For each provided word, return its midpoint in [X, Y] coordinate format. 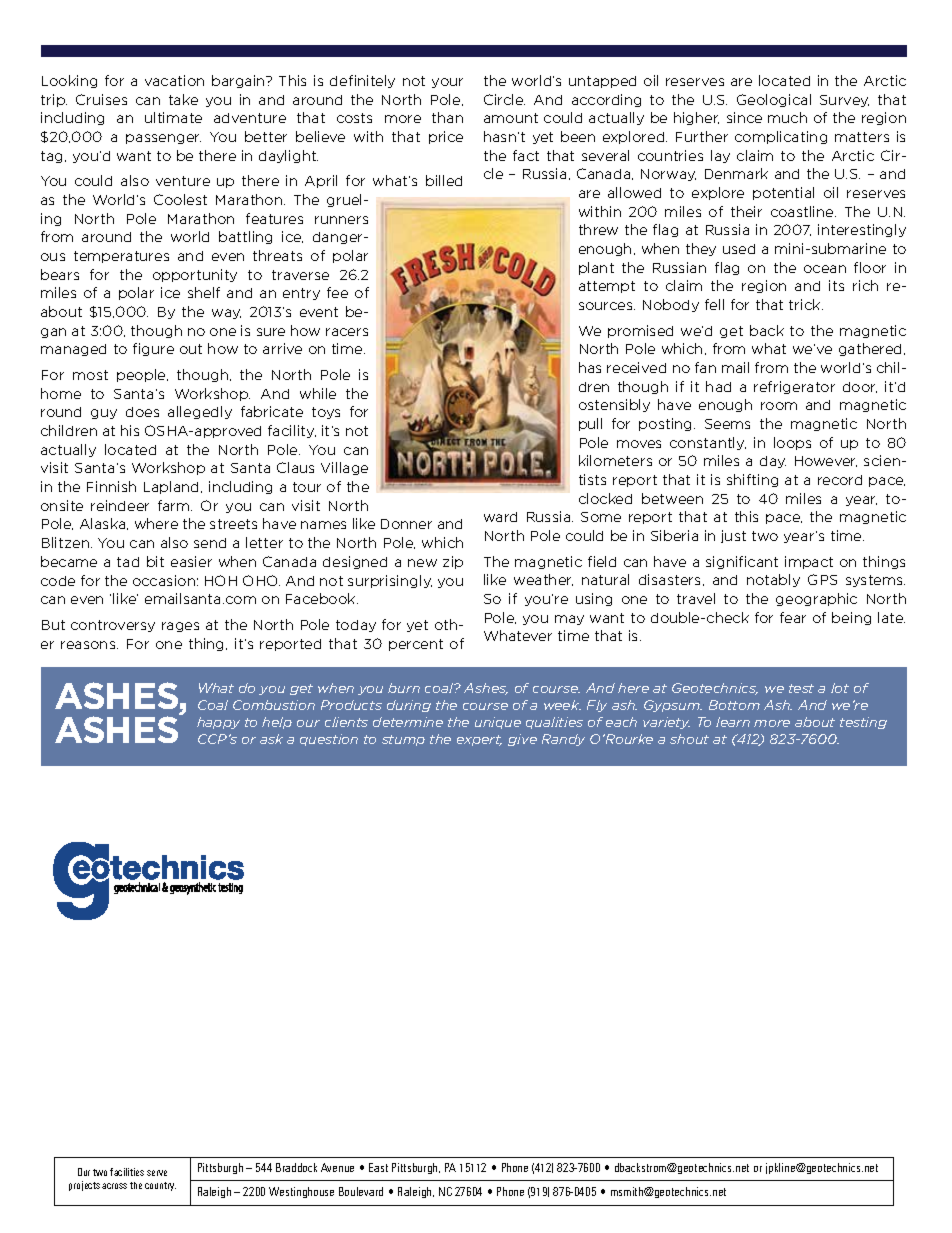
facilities [127, 1172]
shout [689, 739]
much [787, 117]
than [447, 117]
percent [416, 645]
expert [479, 740]
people [142, 375]
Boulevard [361, 1191]
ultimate [173, 117]
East [378, 1167]
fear [793, 617]
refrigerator [794, 387]
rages [180, 627]
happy [218, 723]
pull [590, 424]
